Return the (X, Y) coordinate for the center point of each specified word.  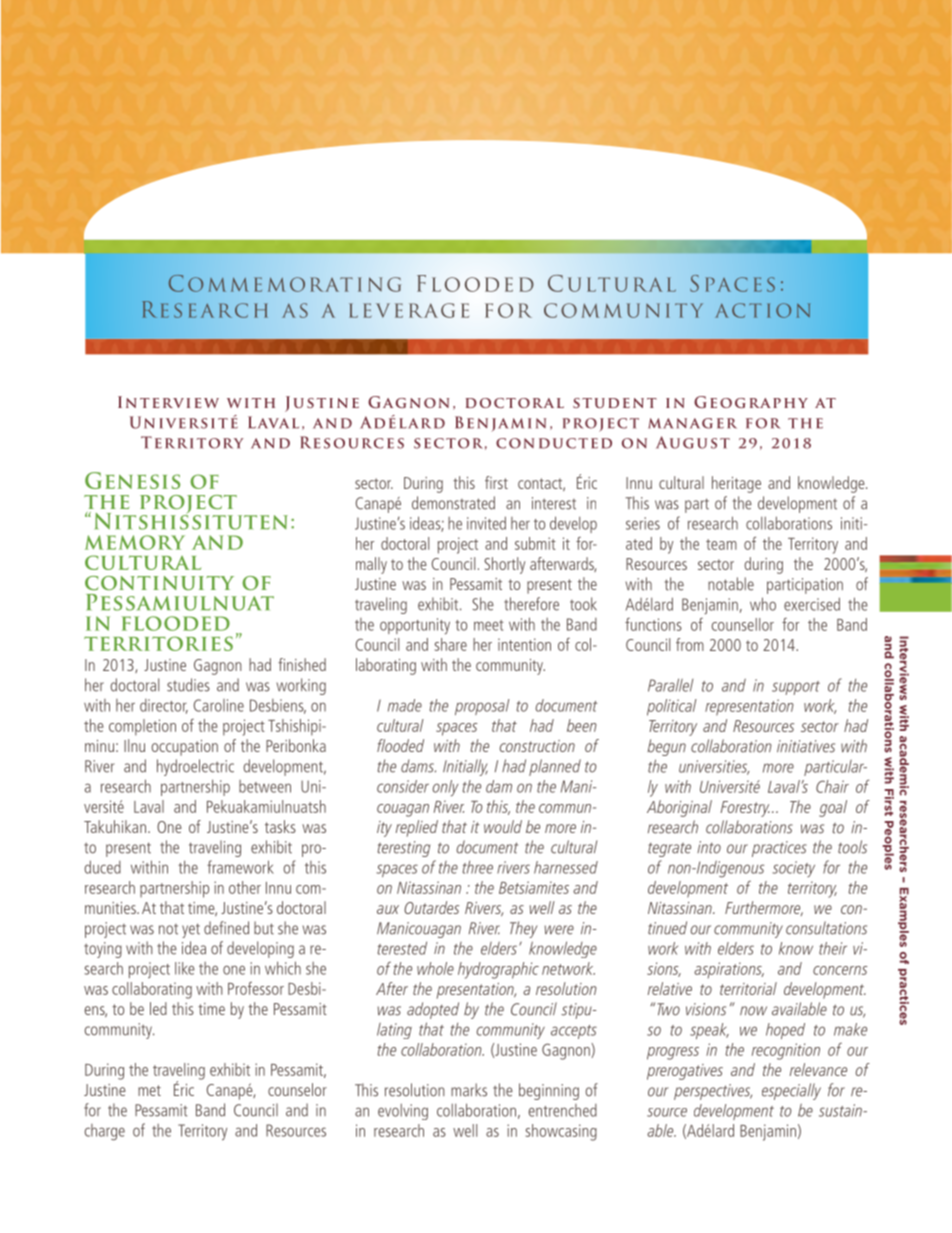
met (149, 1090)
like (185, 968)
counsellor (743, 624)
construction (537, 746)
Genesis (132, 480)
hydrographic (498, 970)
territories (158, 643)
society (793, 869)
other (245, 887)
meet (488, 625)
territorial (748, 988)
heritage (736, 484)
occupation (184, 748)
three (478, 867)
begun (666, 747)
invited (486, 523)
